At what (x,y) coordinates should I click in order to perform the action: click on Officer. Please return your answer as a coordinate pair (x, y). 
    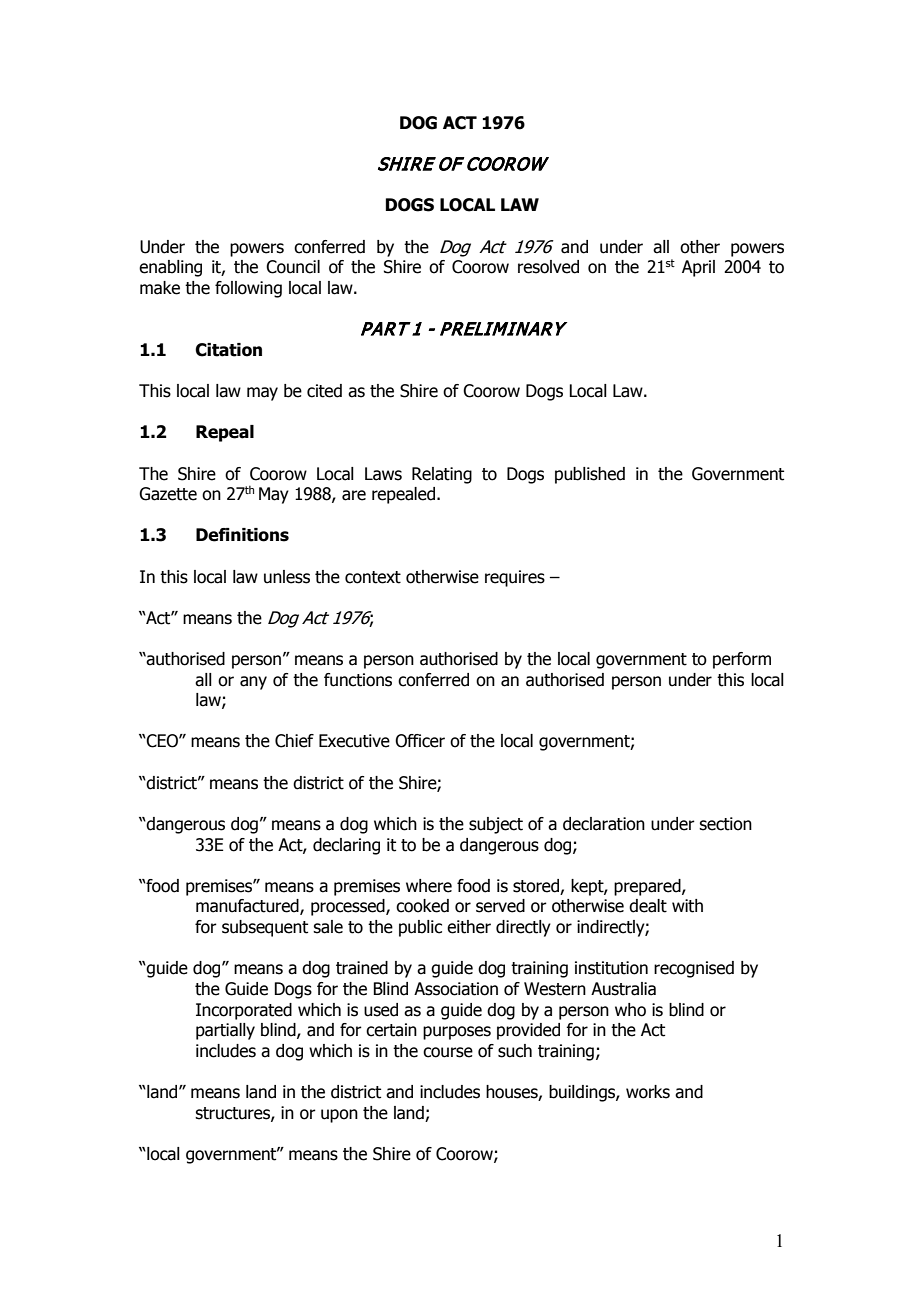
    Looking at the image, I should click on (420, 741).
